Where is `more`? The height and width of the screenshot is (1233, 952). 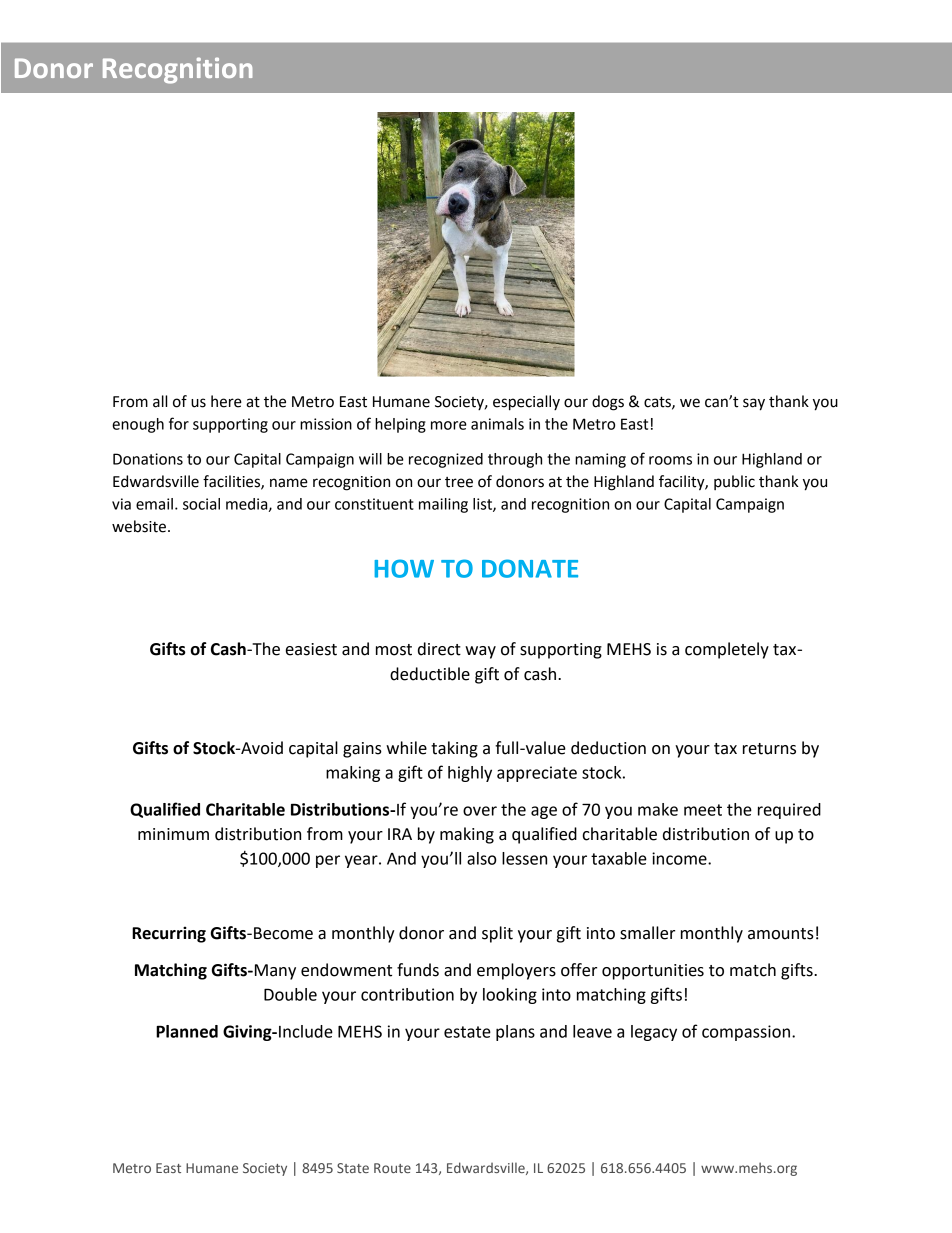 more is located at coordinates (449, 425).
